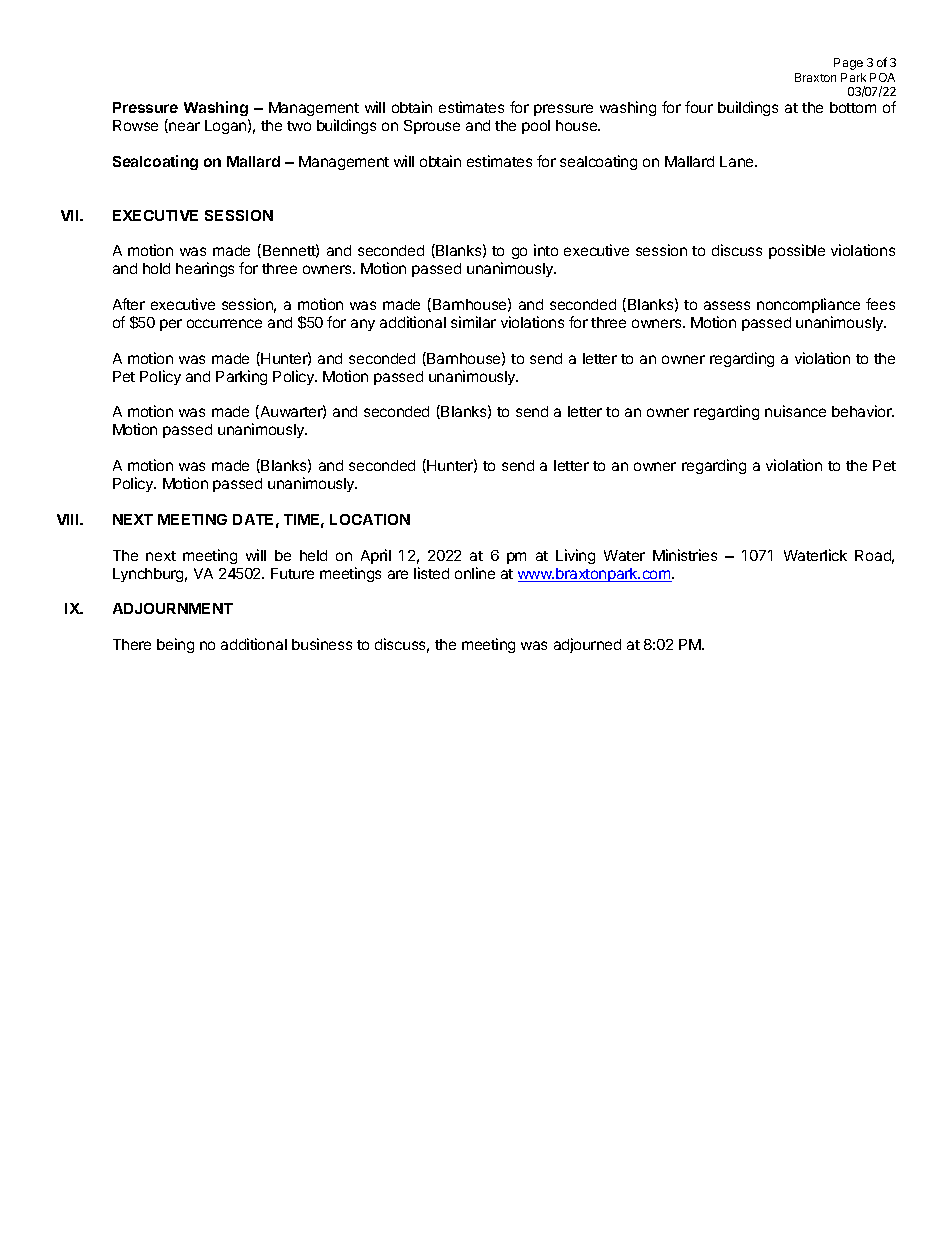 Image resolution: width=952 pixels, height=1233 pixels. I want to click on Sprouse, so click(432, 127).
